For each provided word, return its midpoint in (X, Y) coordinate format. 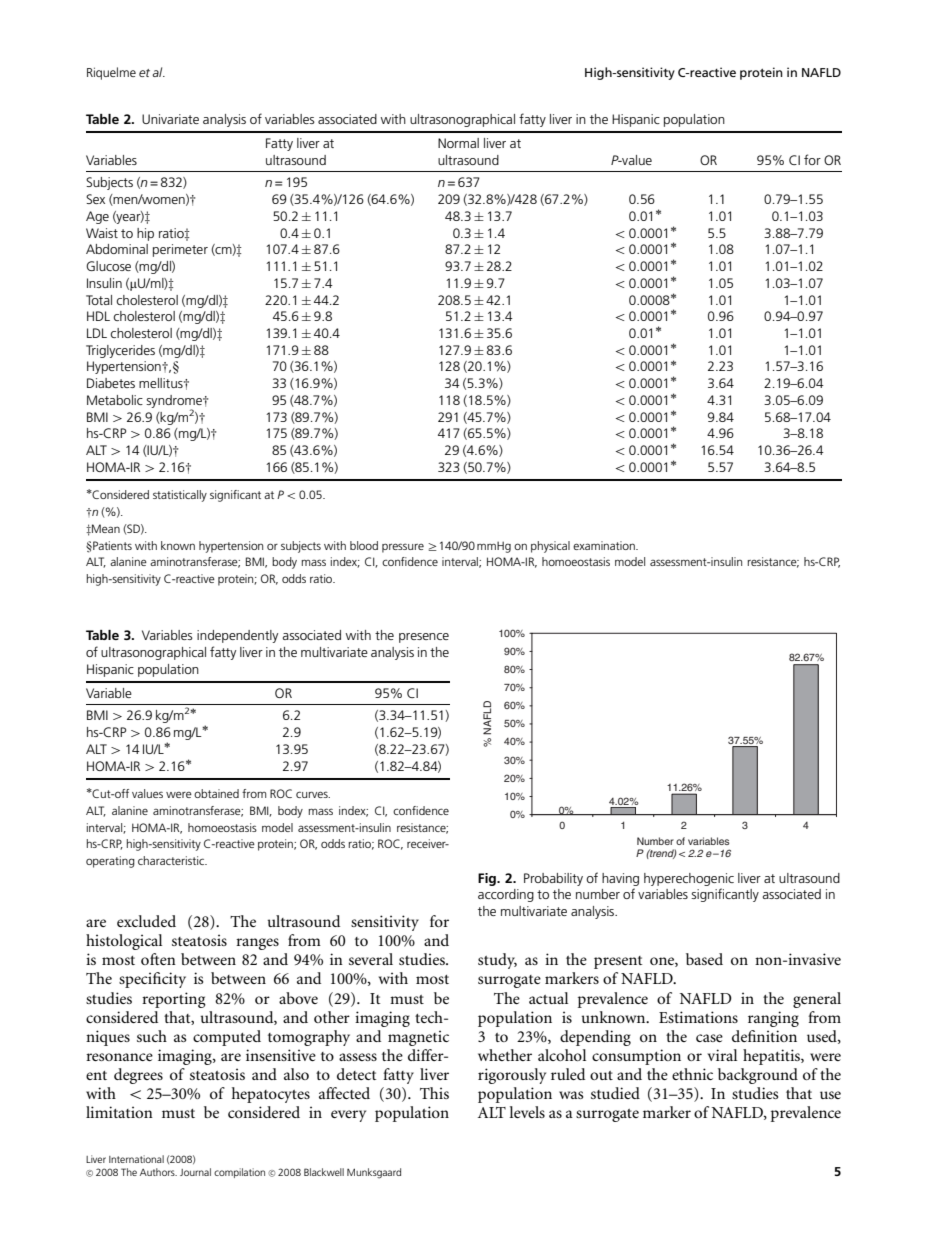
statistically (180, 496)
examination (605, 545)
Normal (458, 143)
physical (550, 547)
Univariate (170, 119)
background (758, 1076)
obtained (216, 793)
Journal (195, 1172)
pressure (403, 548)
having (620, 879)
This (434, 1093)
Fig (488, 879)
